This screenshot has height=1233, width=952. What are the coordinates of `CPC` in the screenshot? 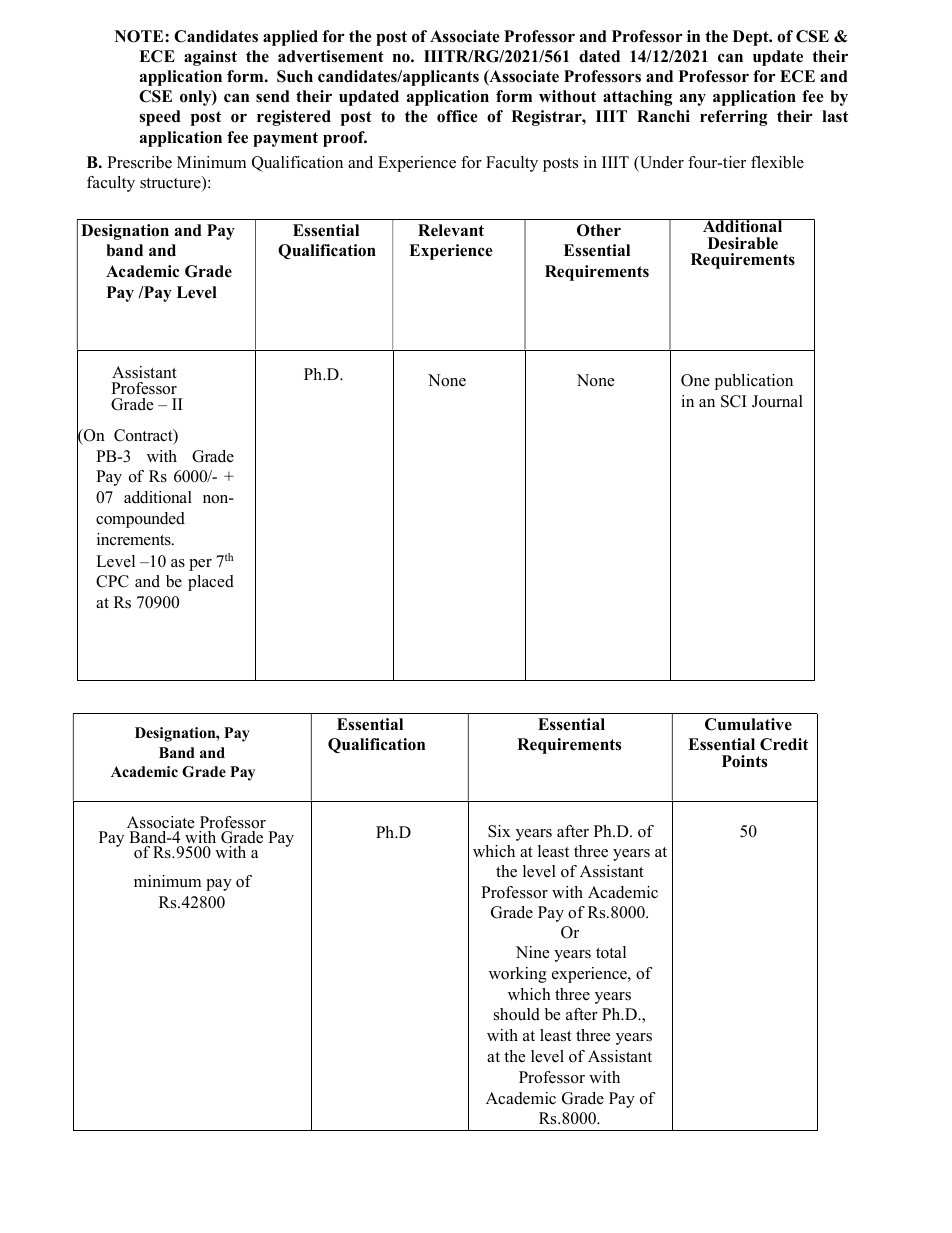 It's located at (112, 581).
